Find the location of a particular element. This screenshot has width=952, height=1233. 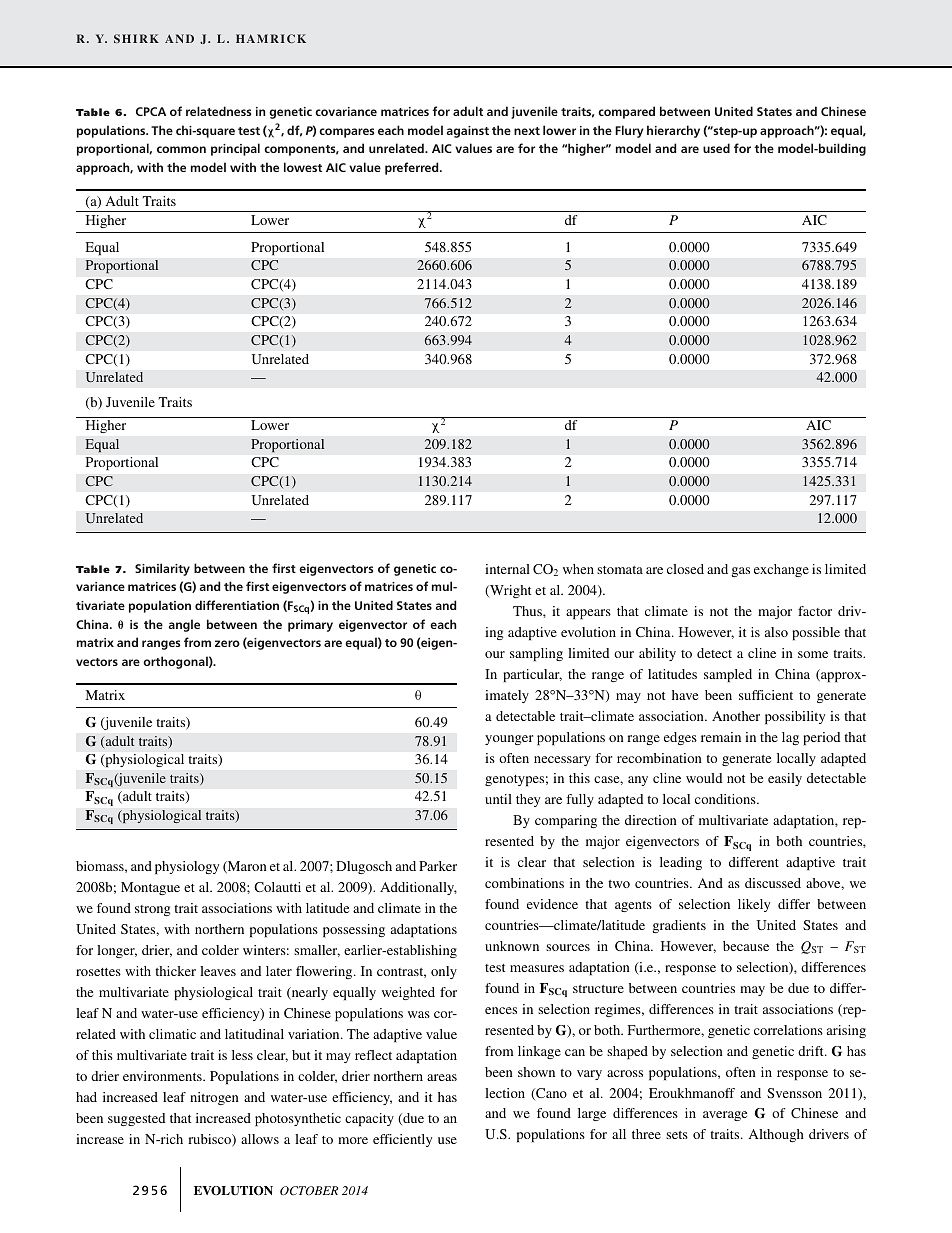

suggested is located at coordinates (136, 1119).
